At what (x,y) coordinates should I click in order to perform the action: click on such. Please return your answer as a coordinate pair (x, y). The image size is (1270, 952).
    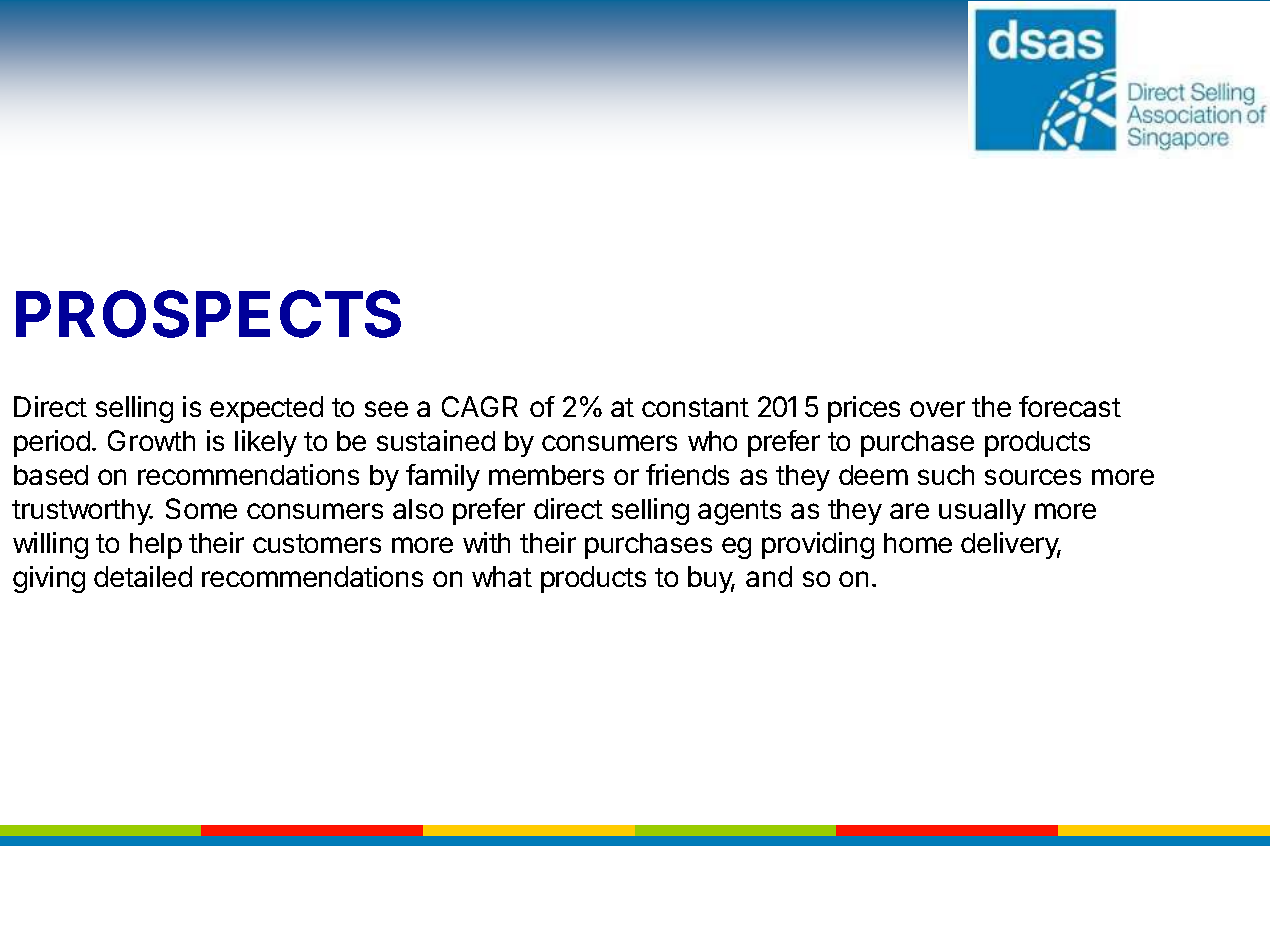
    Looking at the image, I should click on (946, 475).
